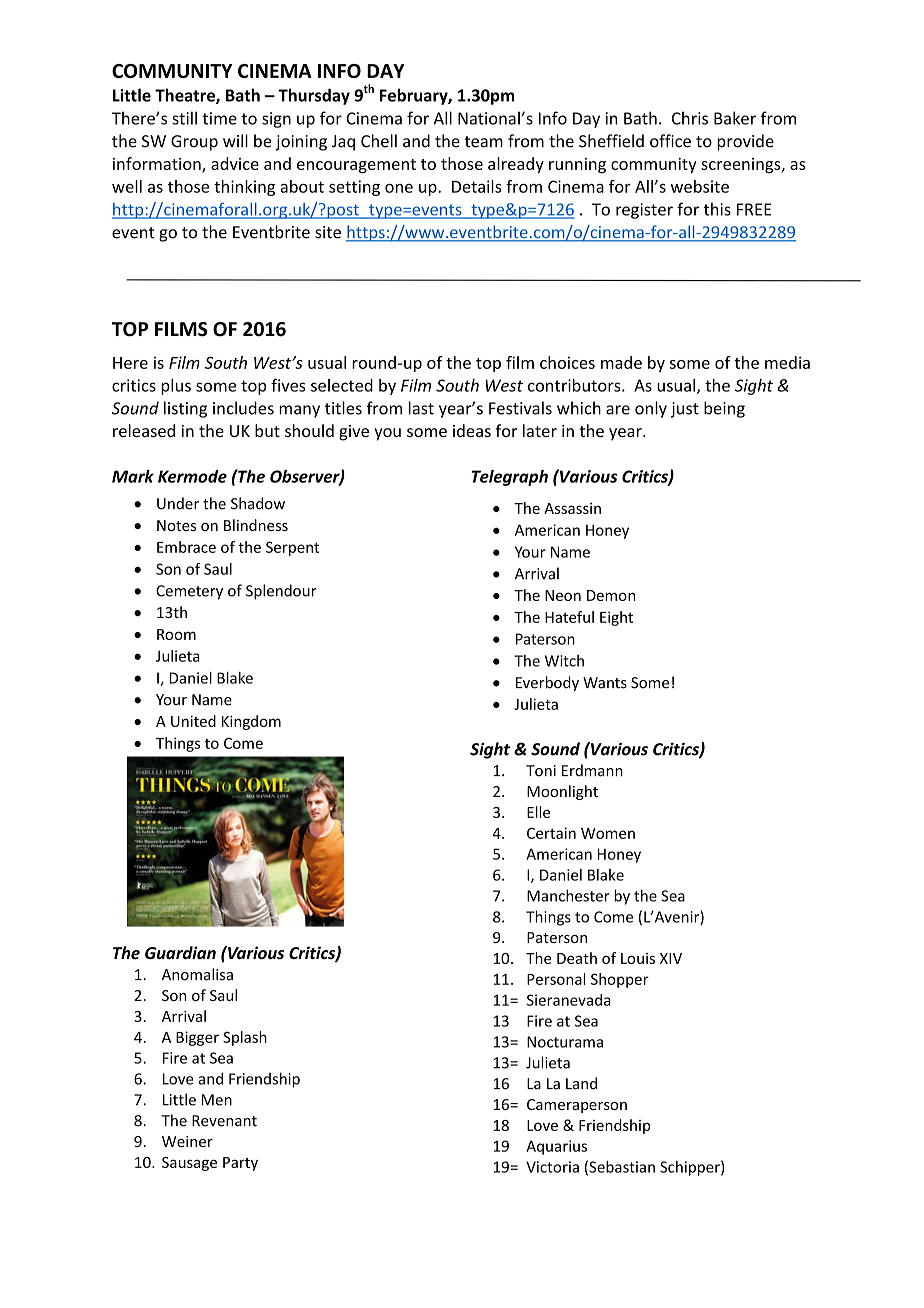  I want to click on Aquarius, so click(556, 1147).
